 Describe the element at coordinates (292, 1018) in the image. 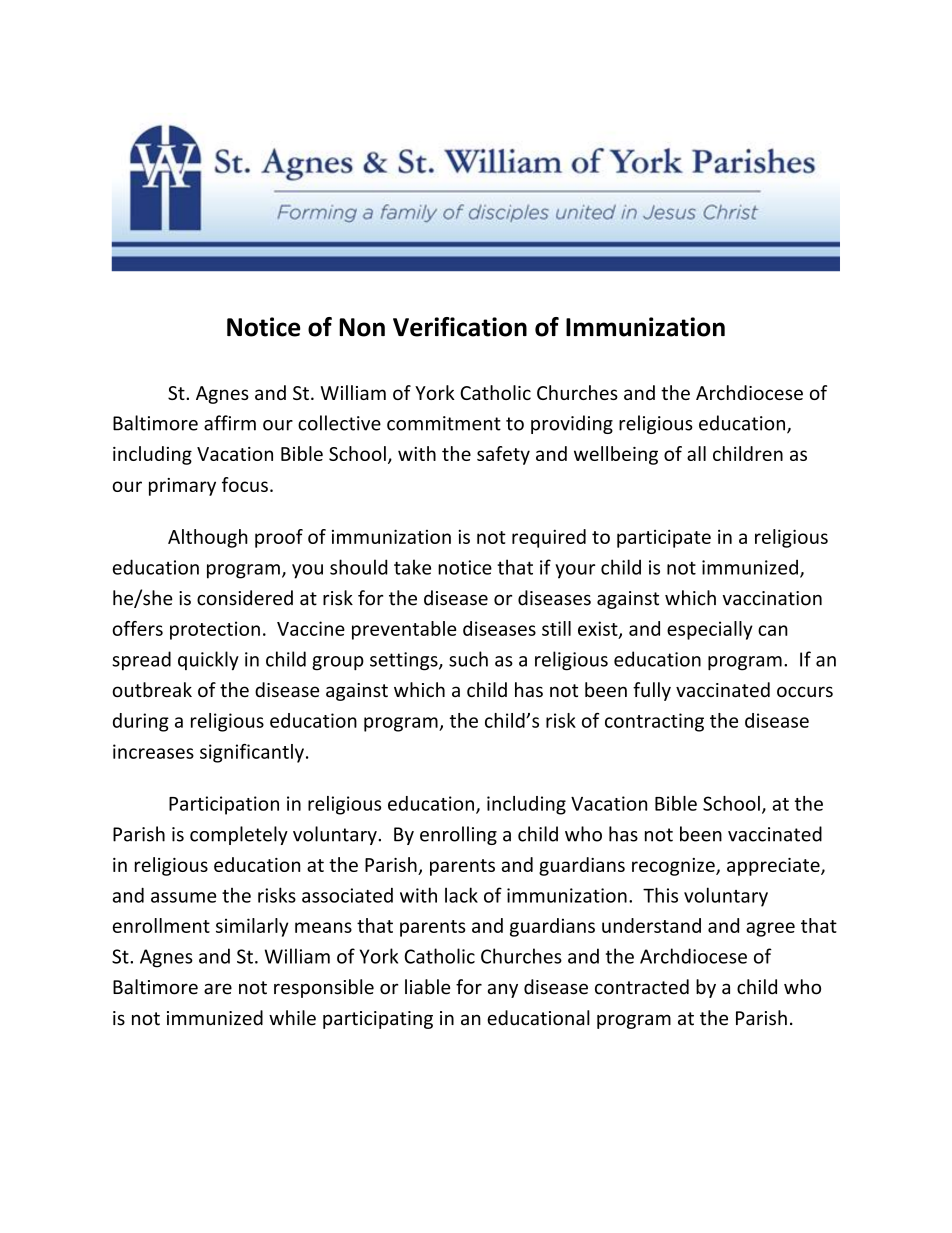

I see `while` at that location.
